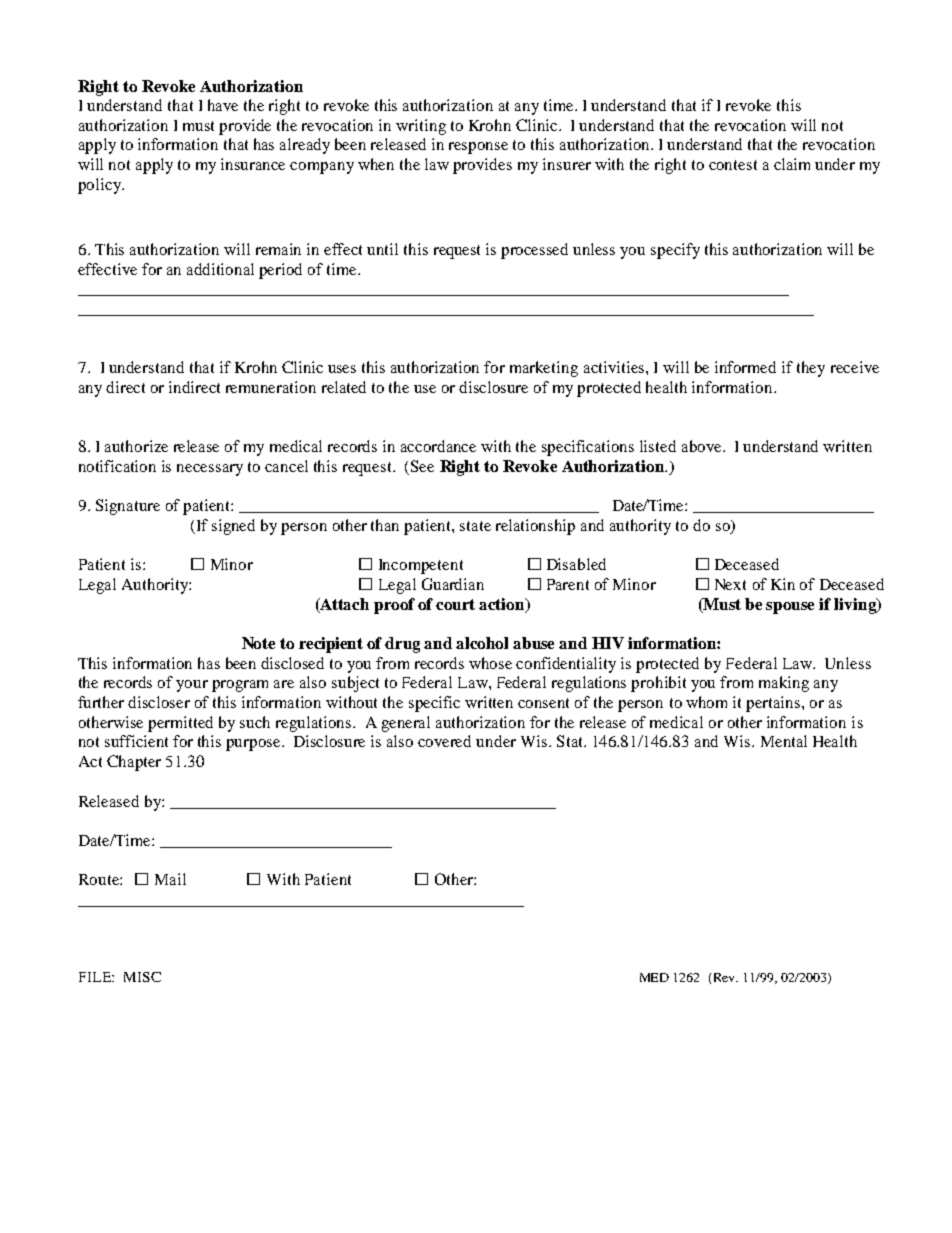 The height and width of the image is (1233, 952). Describe the element at coordinates (784, 684) in the image. I see `making` at that location.
